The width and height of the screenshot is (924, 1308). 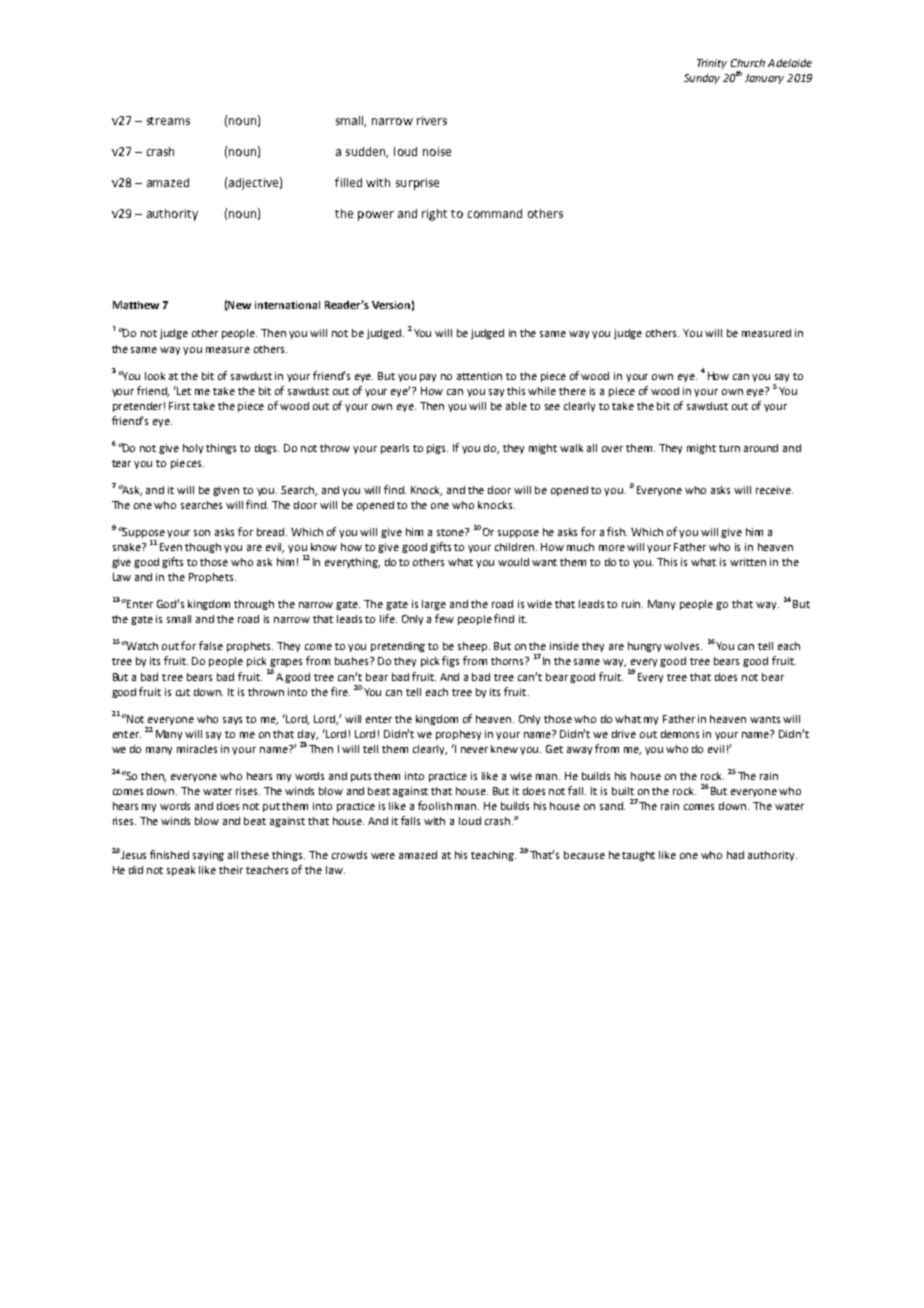 I want to click on through, so click(x=254, y=605).
